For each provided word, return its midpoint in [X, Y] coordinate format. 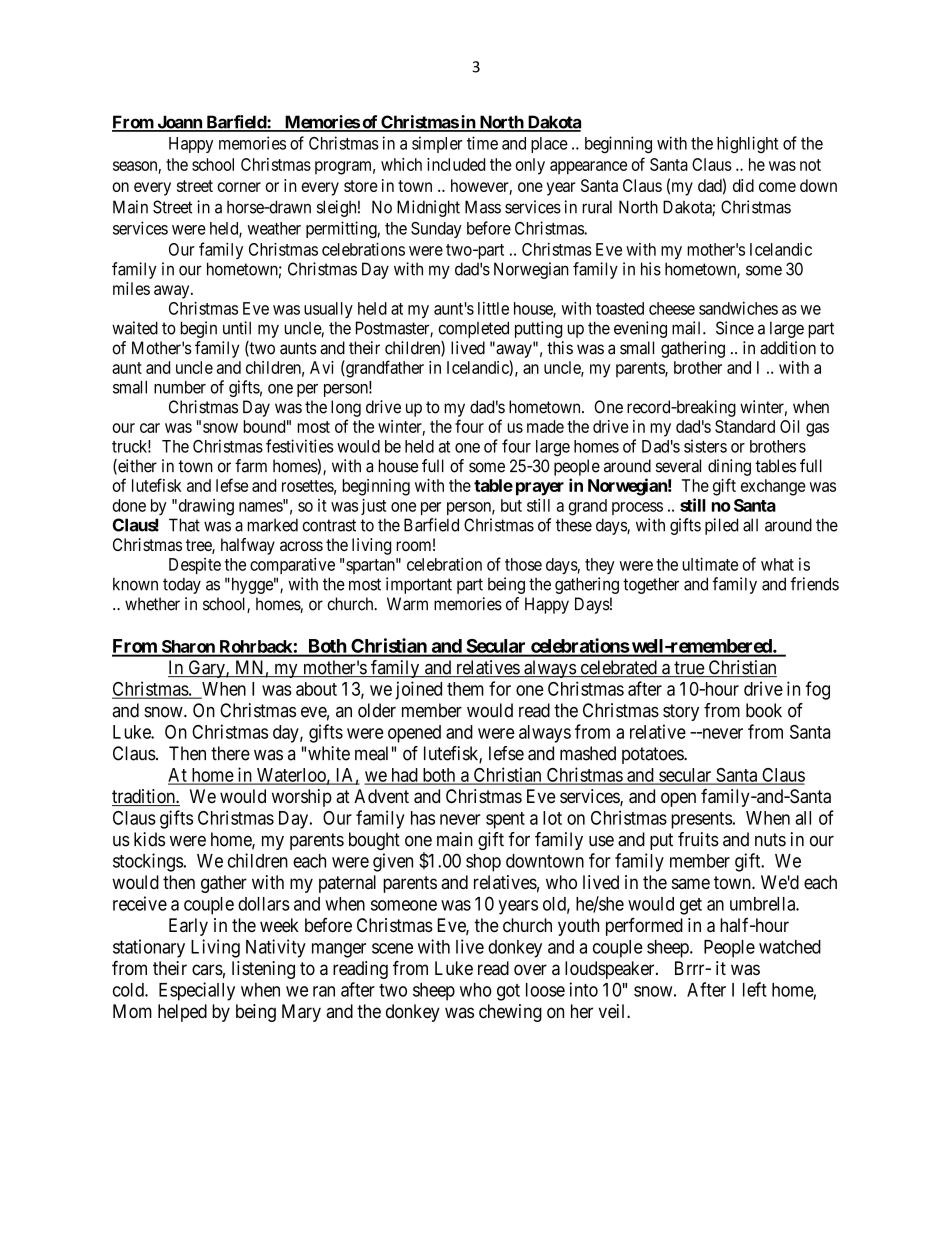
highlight [747, 144]
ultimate [710, 564]
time [482, 143]
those [523, 564]
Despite [195, 566]
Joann [179, 123]
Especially [197, 991]
